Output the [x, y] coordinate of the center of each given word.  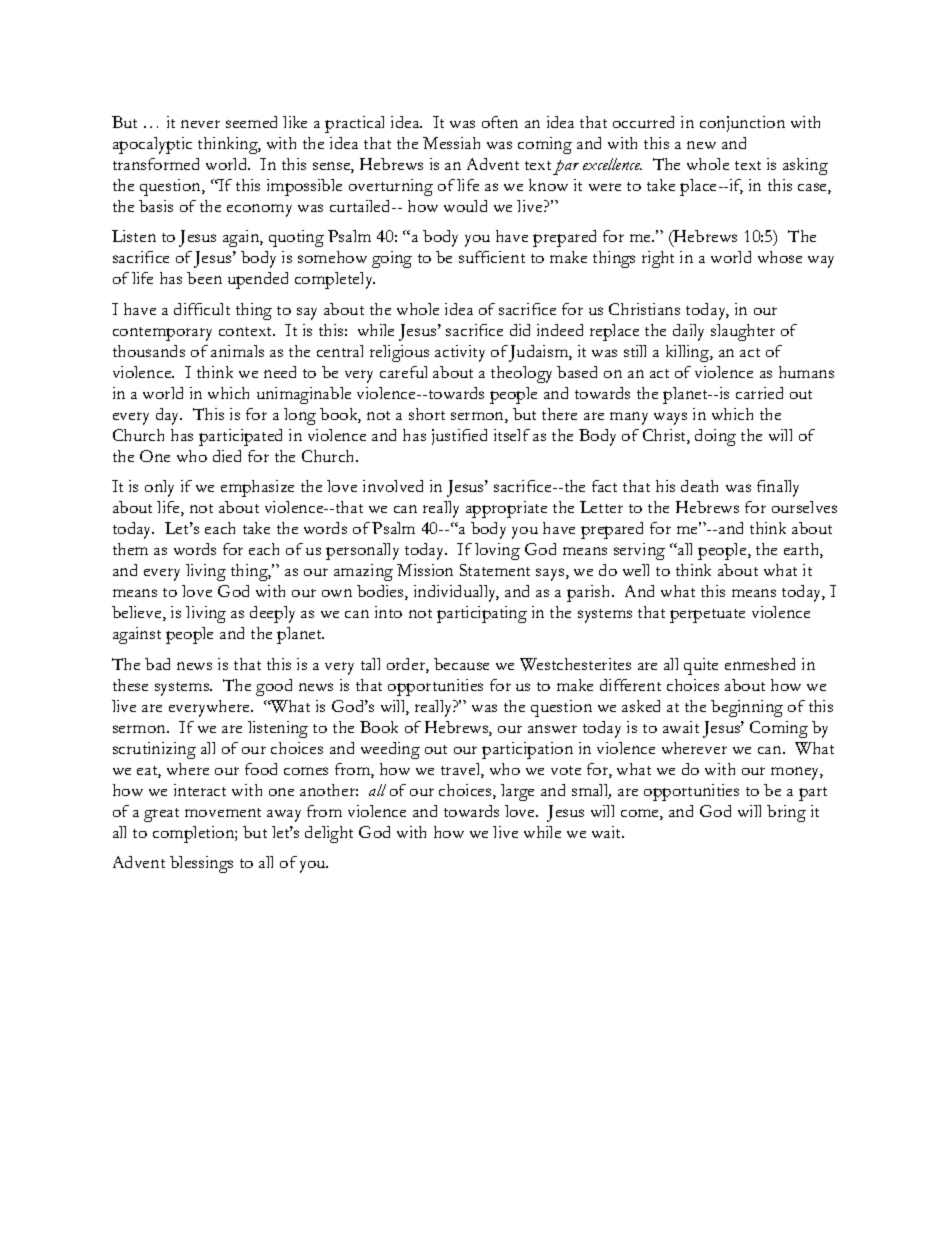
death [699, 486]
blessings [201, 864]
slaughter [743, 332]
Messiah [451, 143]
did [520, 330]
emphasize [257, 488]
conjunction [742, 124]
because [461, 664]
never [200, 124]
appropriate [506, 509]
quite [701, 666]
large [517, 792]
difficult [202, 309]
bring [786, 813]
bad [157, 664]
